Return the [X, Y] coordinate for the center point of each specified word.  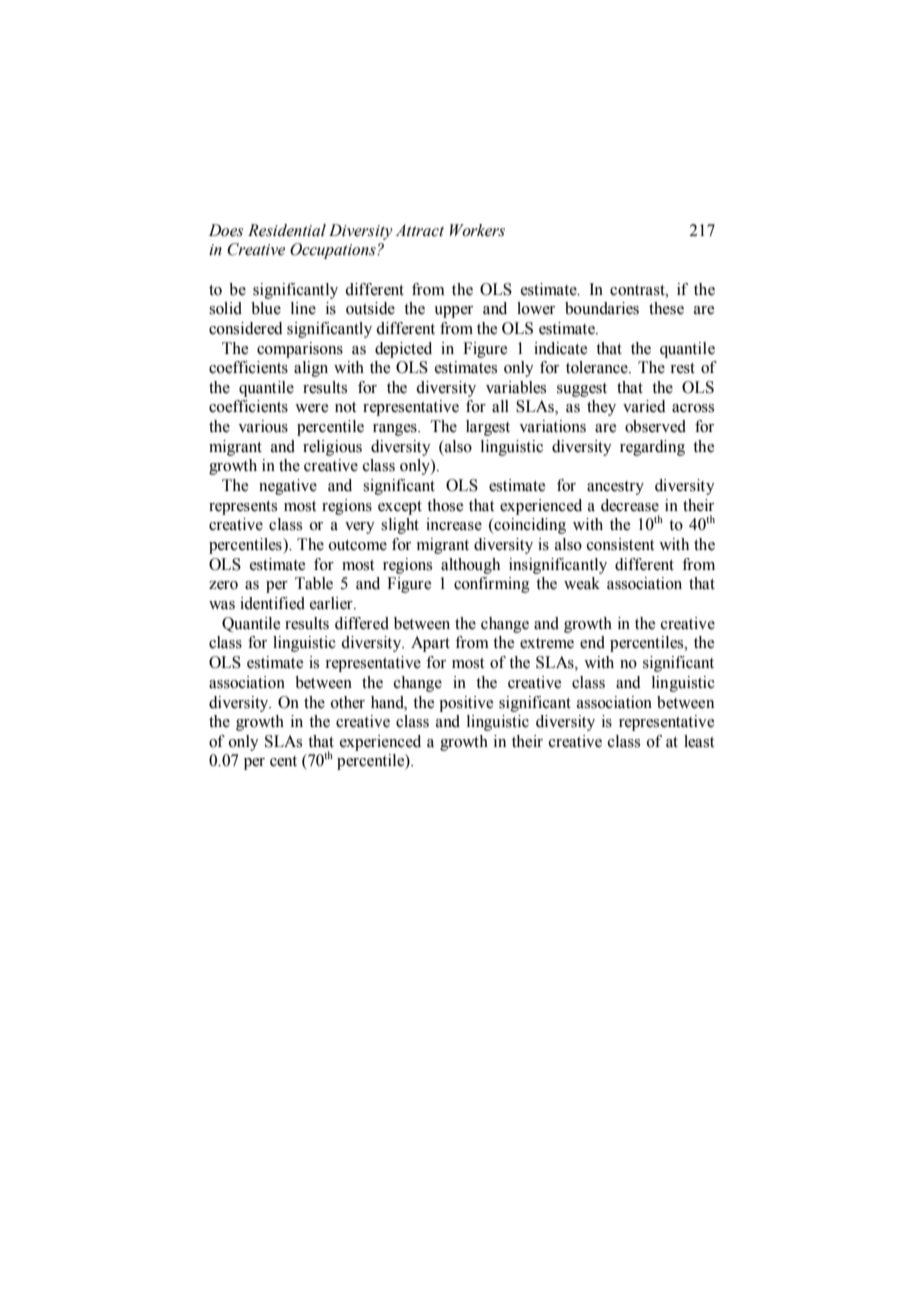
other [348, 702]
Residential [287, 230]
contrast [638, 290]
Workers [477, 230]
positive [466, 704]
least [699, 741]
